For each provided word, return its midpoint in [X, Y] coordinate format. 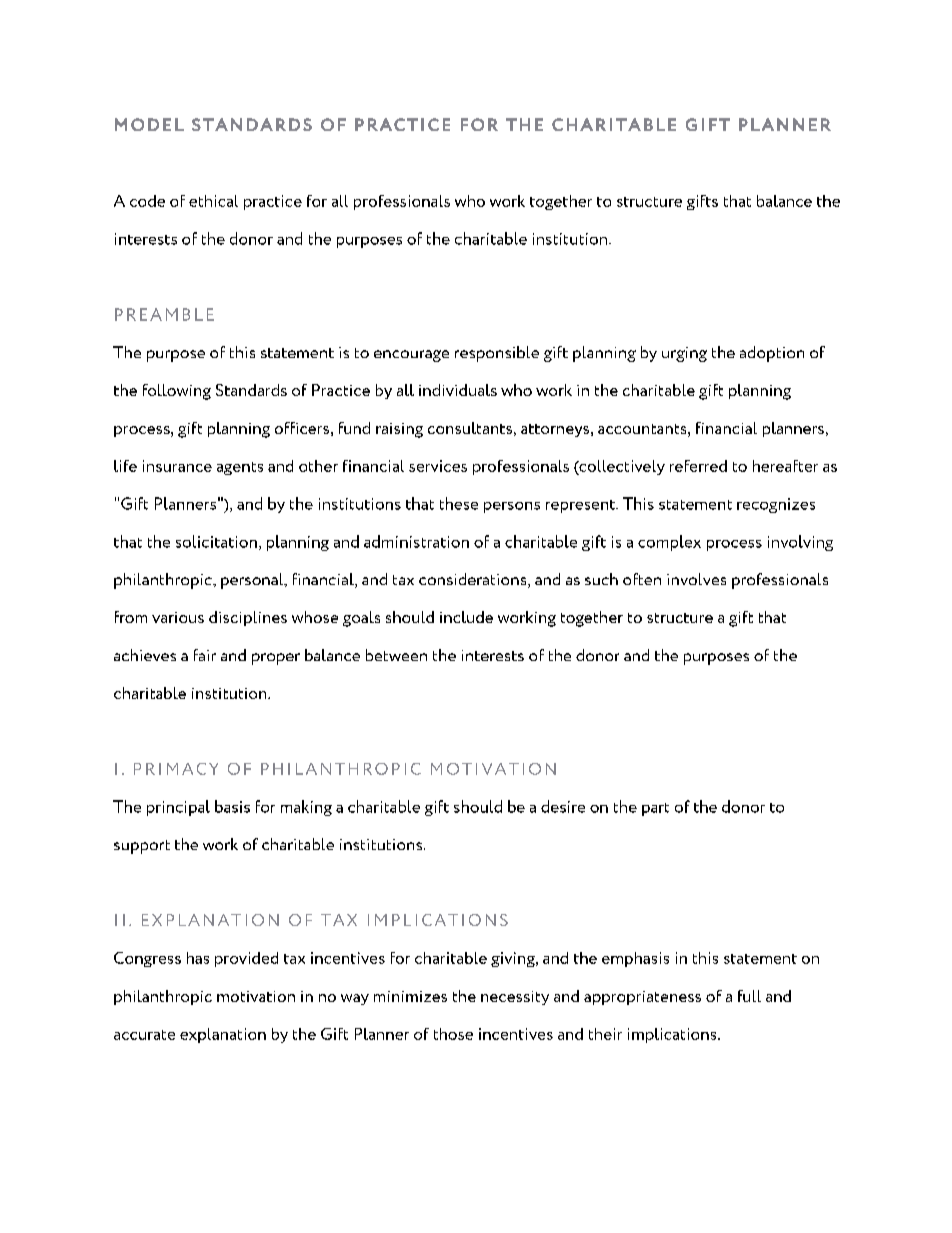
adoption [772, 354]
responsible [497, 354]
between [396, 655]
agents [240, 468]
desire [563, 806]
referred [698, 466]
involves [696, 579]
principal [178, 808]
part [655, 809]
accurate [144, 1035]
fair [205, 655]
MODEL [149, 124]
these [459, 503]
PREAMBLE [164, 314]
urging [684, 354]
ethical [213, 201]
